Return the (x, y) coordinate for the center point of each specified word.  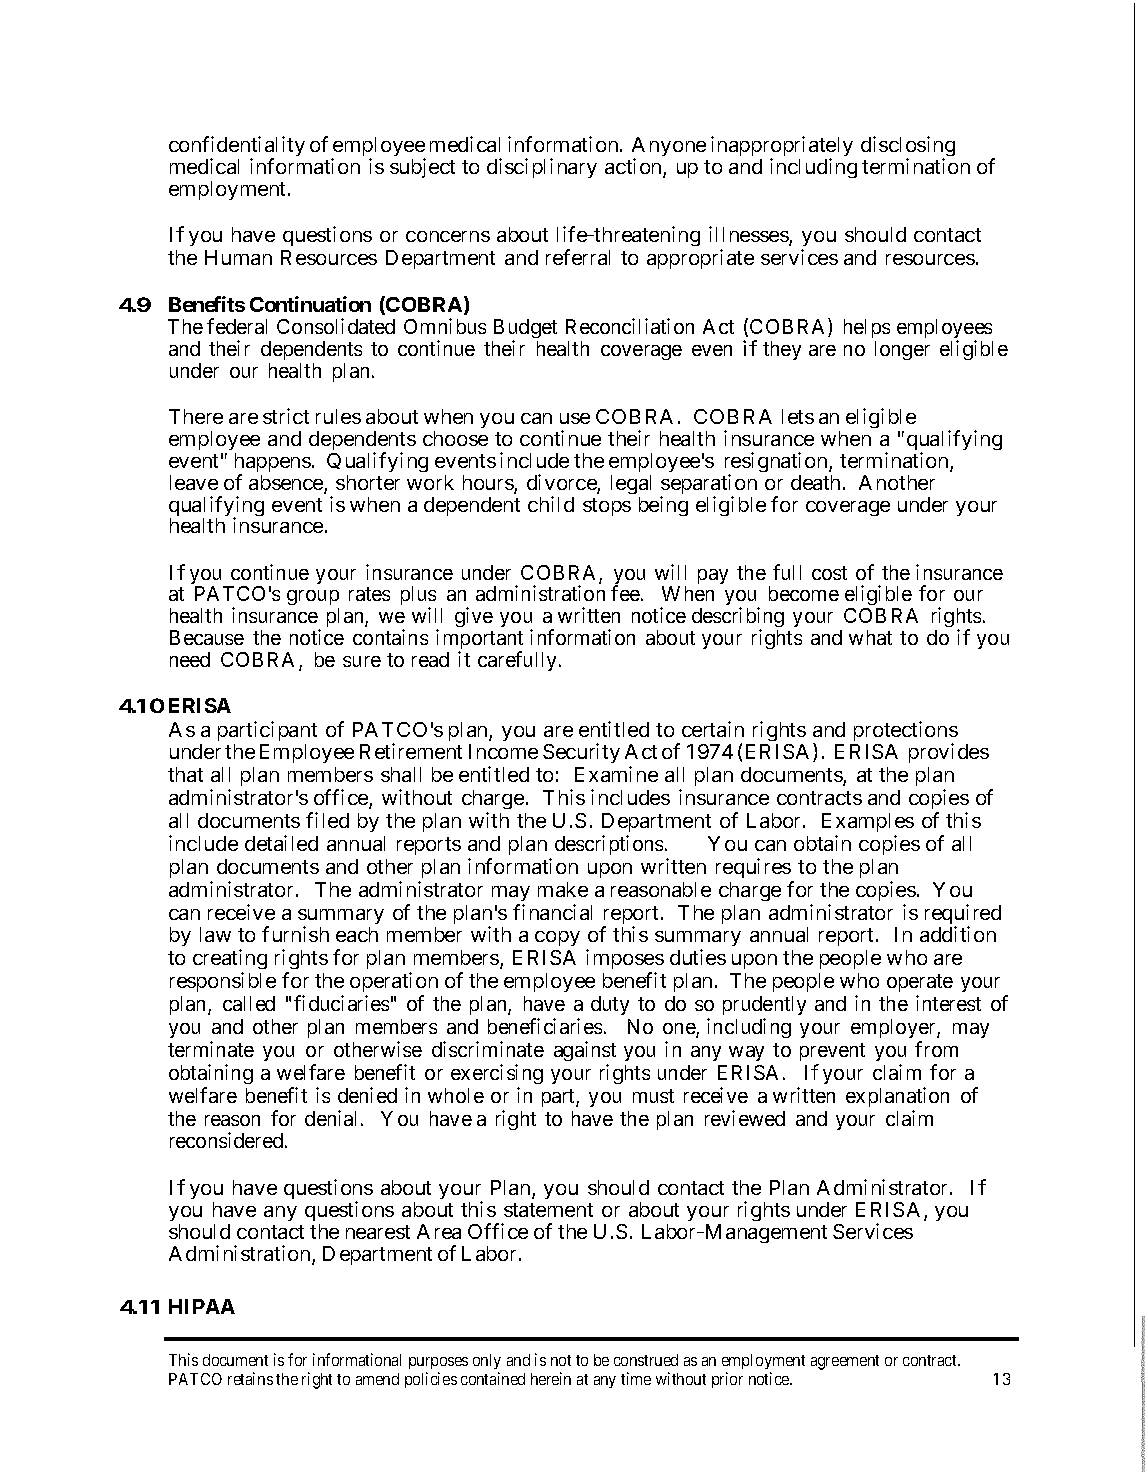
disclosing (908, 147)
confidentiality (237, 147)
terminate (211, 1049)
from (936, 1049)
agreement (845, 1362)
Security (581, 753)
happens (273, 464)
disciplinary (542, 168)
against (585, 1051)
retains (250, 1378)
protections (906, 732)
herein (551, 1378)
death (817, 482)
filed (327, 820)
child (551, 504)
